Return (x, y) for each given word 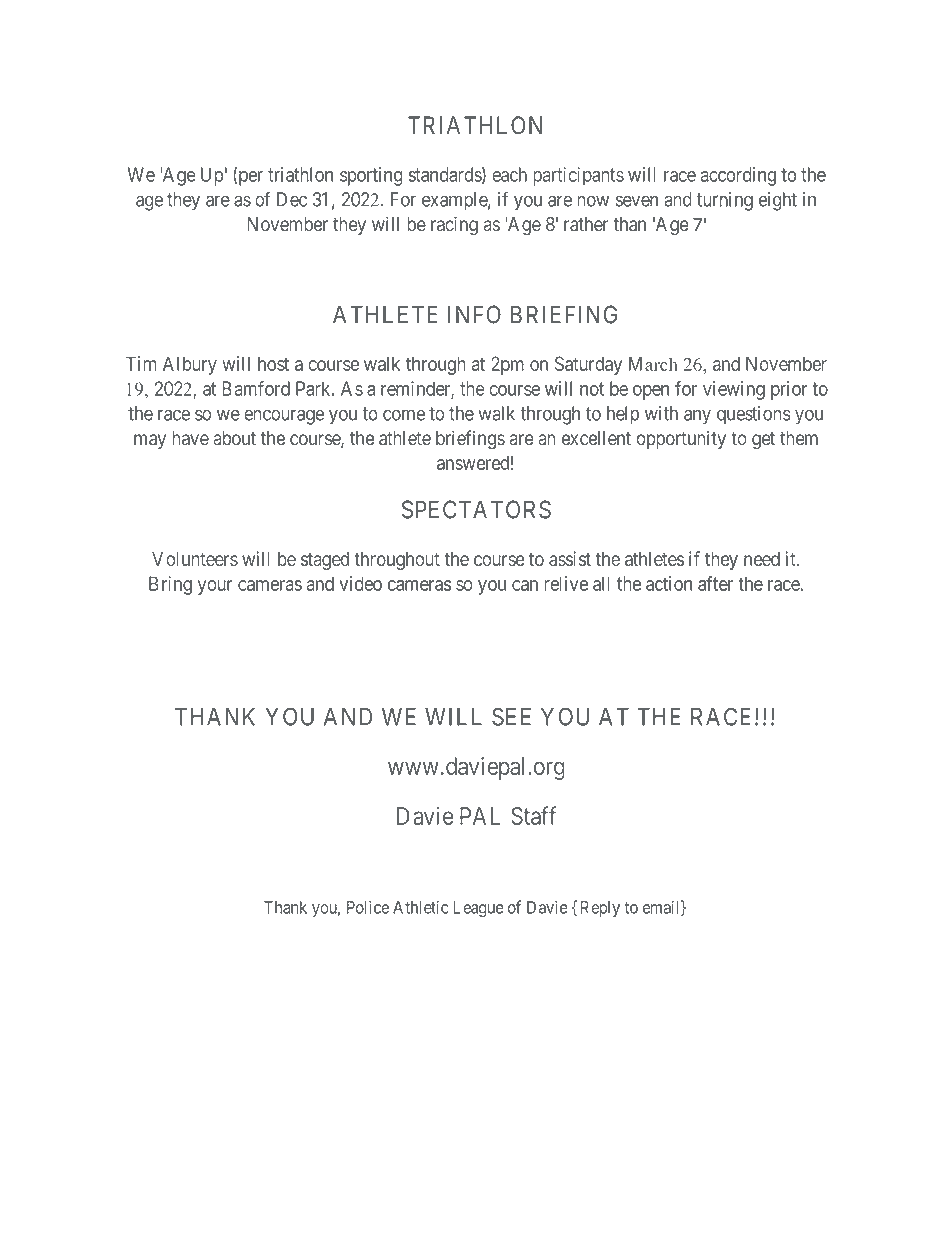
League (478, 909)
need (762, 559)
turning (725, 201)
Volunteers (195, 559)
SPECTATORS (476, 509)
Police (368, 907)
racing (454, 226)
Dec (292, 199)
